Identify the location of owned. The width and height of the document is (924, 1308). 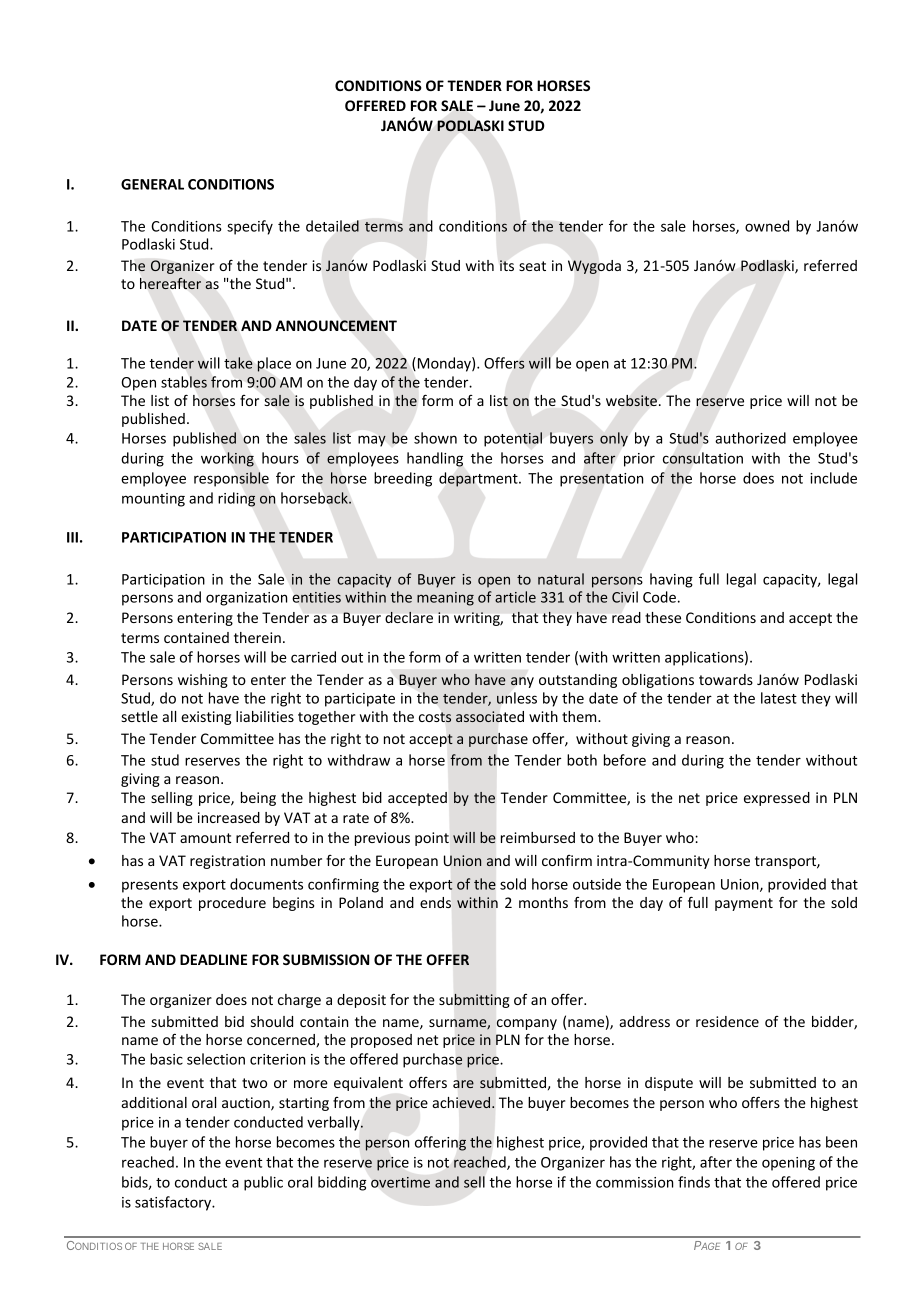
(767, 226).
